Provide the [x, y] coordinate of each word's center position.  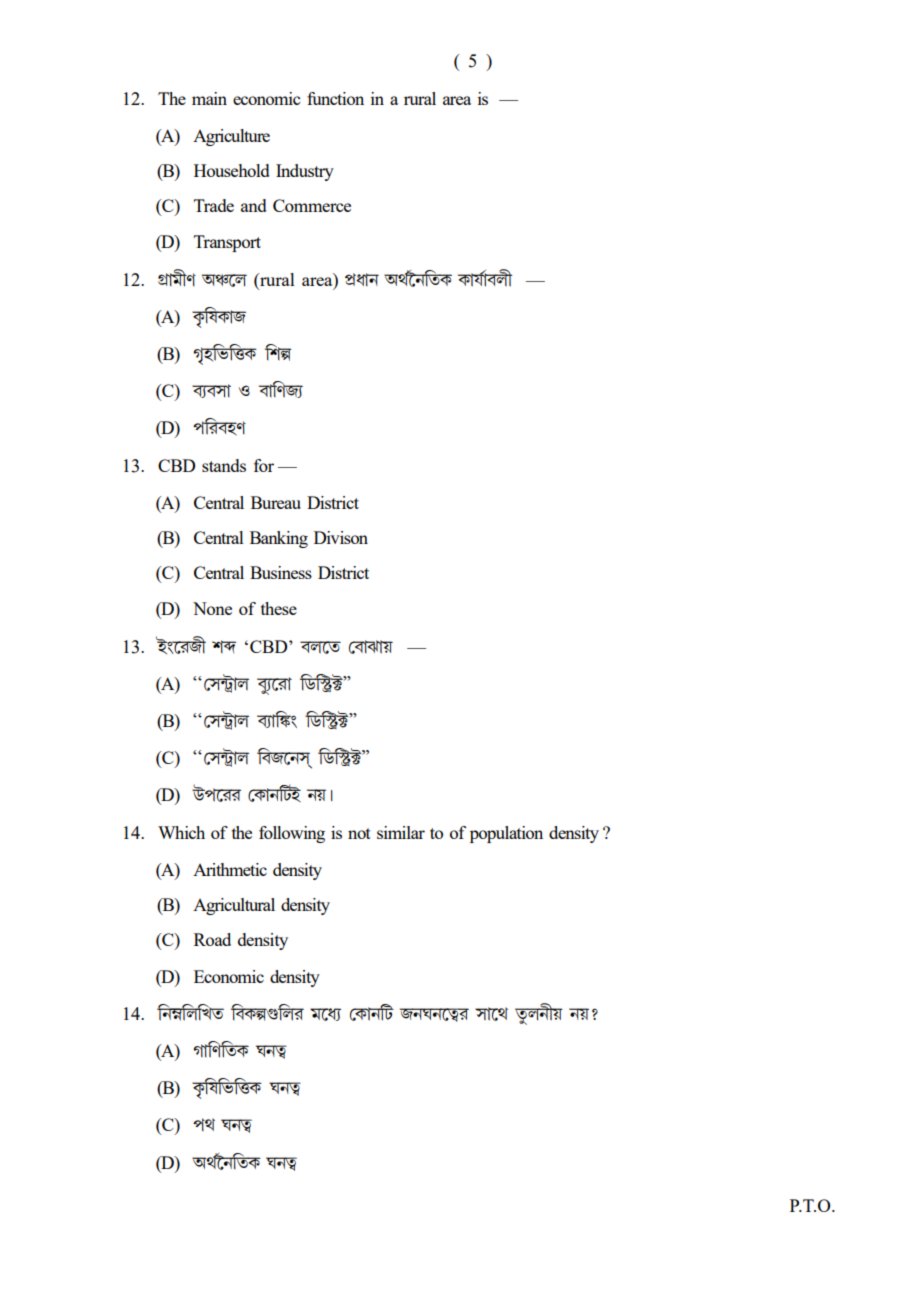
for [264, 465]
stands [224, 465]
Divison [341, 537]
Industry [305, 172]
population [506, 834]
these [279, 608]
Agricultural [234, 906]
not [359, 833]
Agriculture [231, 137]
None [212, 608]
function [335, 98]
